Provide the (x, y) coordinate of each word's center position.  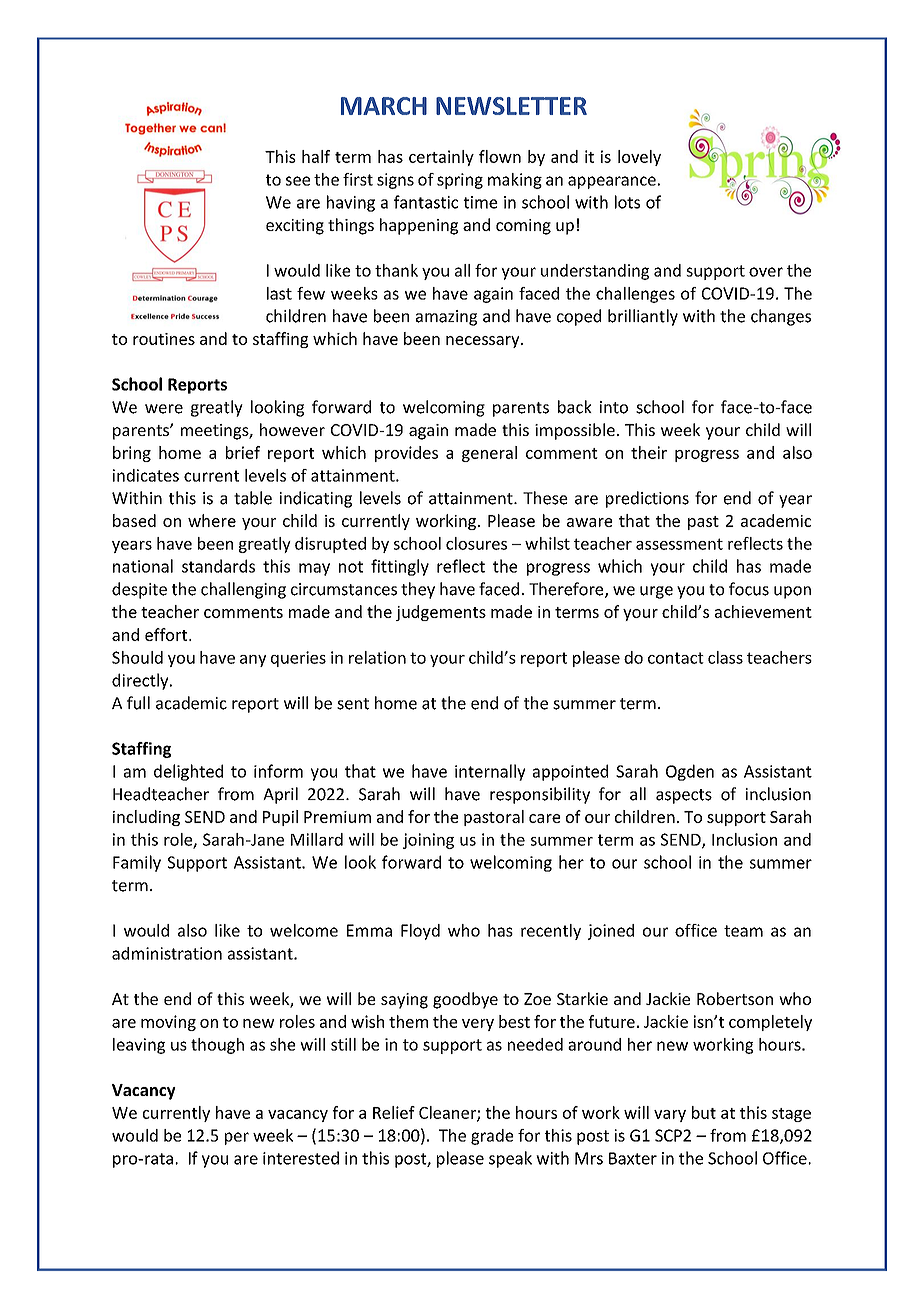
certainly (441, 158)
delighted (188, 772)
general (489, 454)
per (237, 1138)
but (704, 1112)
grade (492, 1137)
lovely (639, 158)
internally (490, 772)
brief (243, 452)
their (649, 452)
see (298, 181)
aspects (684, 796)
